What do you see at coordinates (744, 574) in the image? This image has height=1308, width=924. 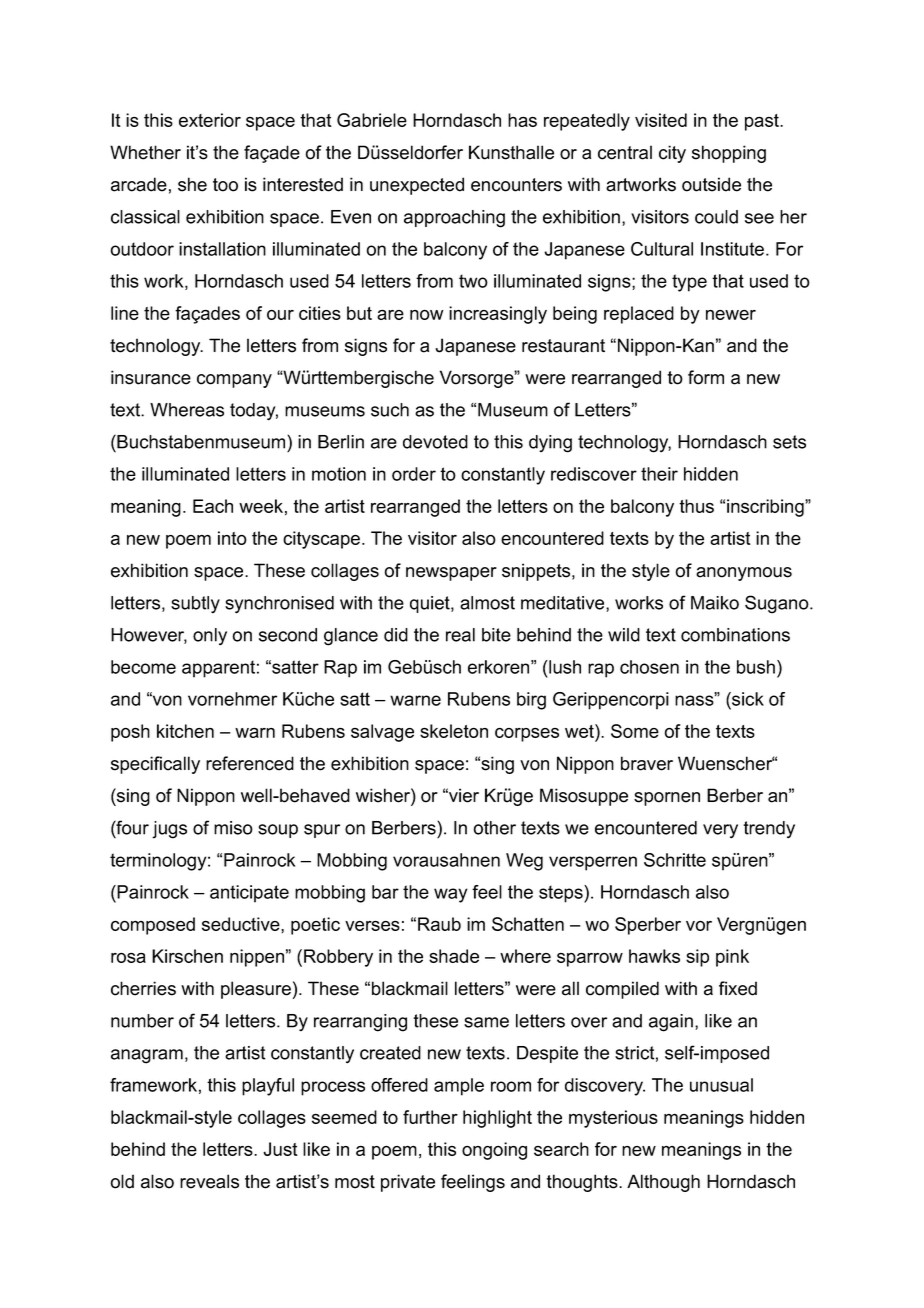 I see `anonymous` at bounding box center [744, 574].
